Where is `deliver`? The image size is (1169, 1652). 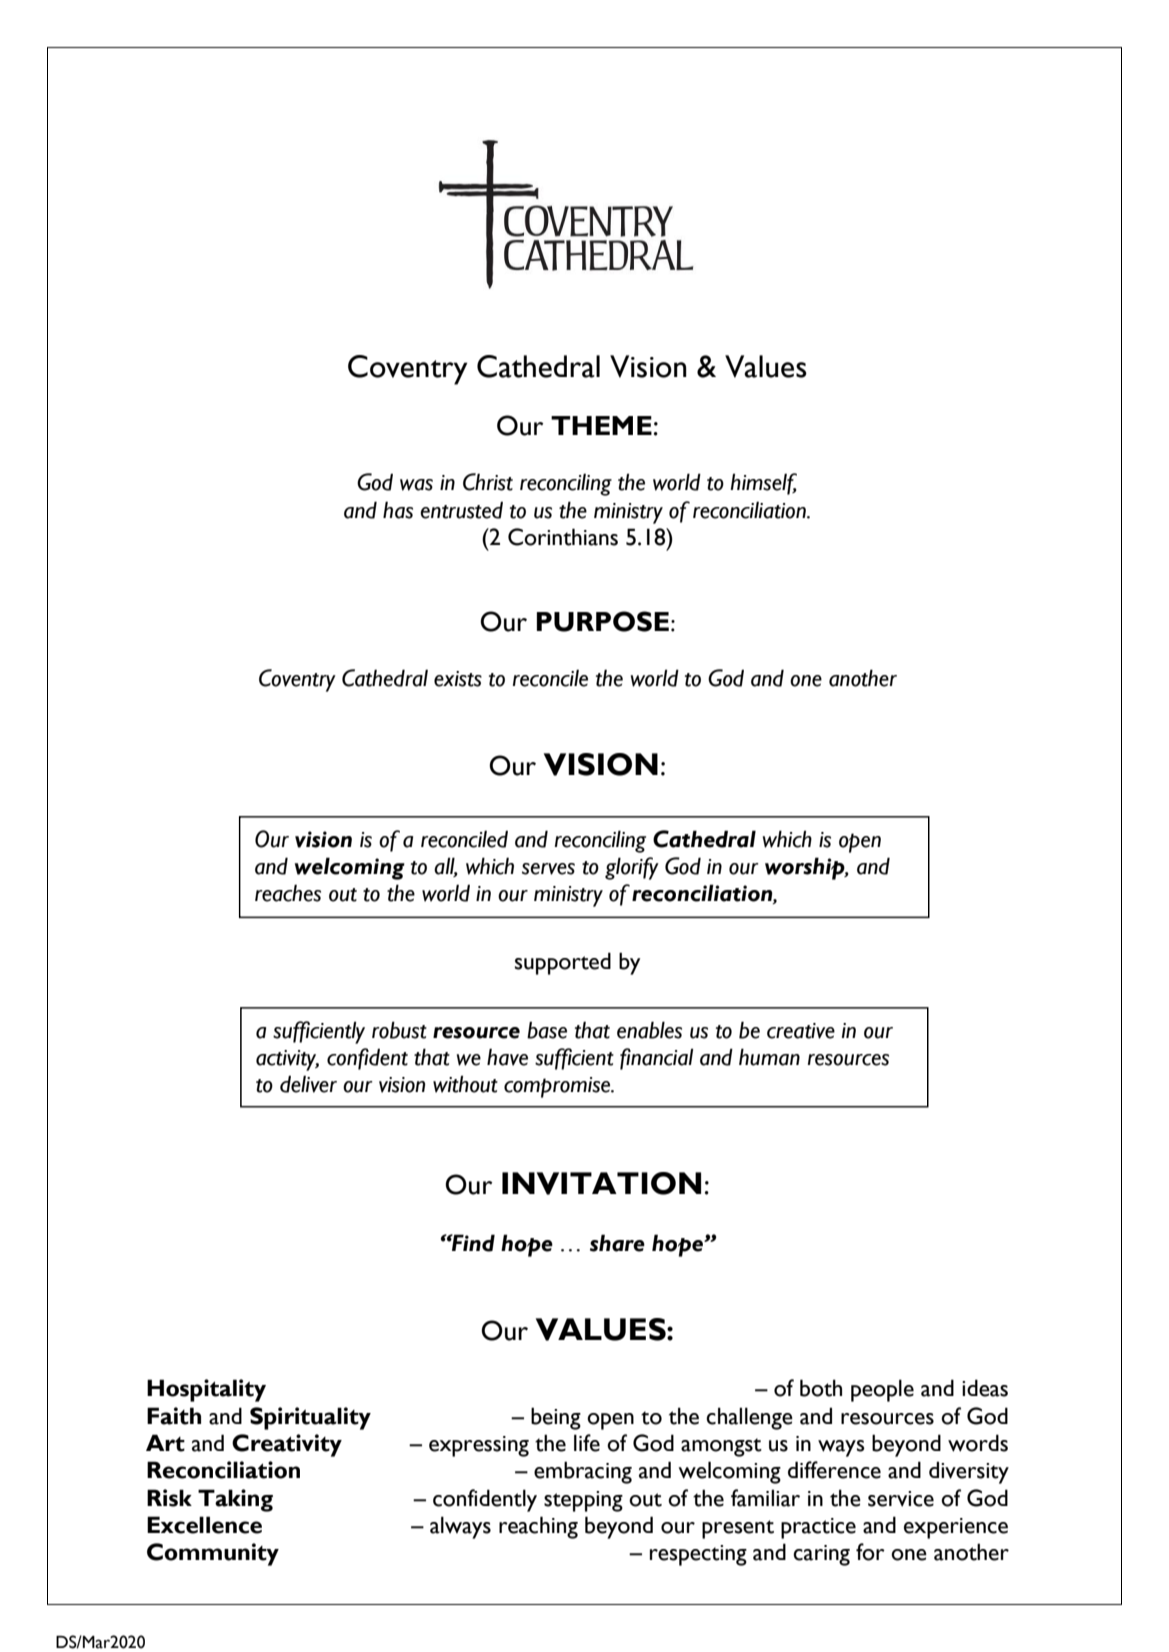 deliver is located at coordinates (308, 1084).
